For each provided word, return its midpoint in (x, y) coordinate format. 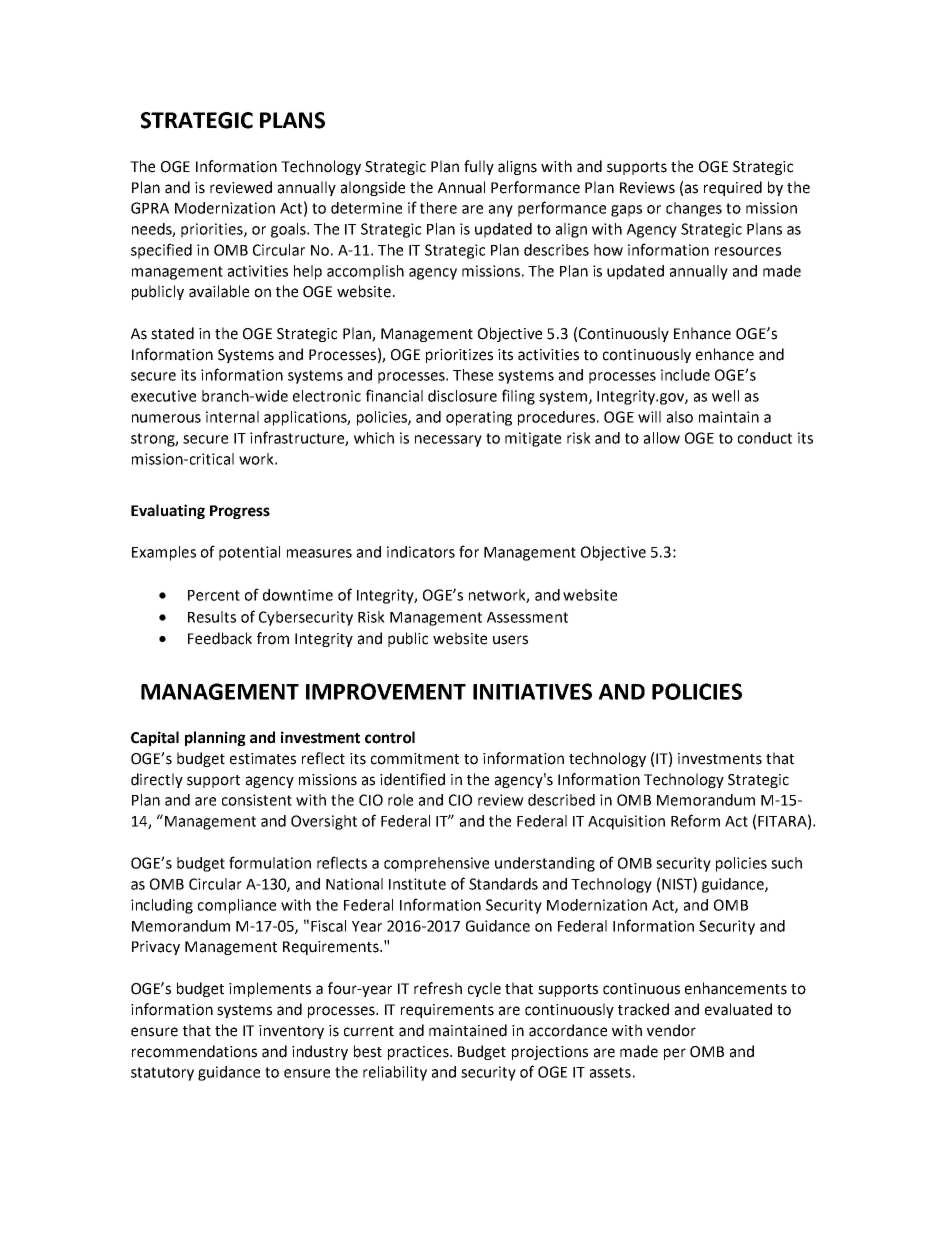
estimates (263, 759)
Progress (240, 512)
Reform (695, 820)
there (438, 208)
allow (662, 438)
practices (419, 1053)
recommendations (194, 1051)
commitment (415, 759)
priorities (213, 230)
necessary (448, 441)
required (733, 188)
